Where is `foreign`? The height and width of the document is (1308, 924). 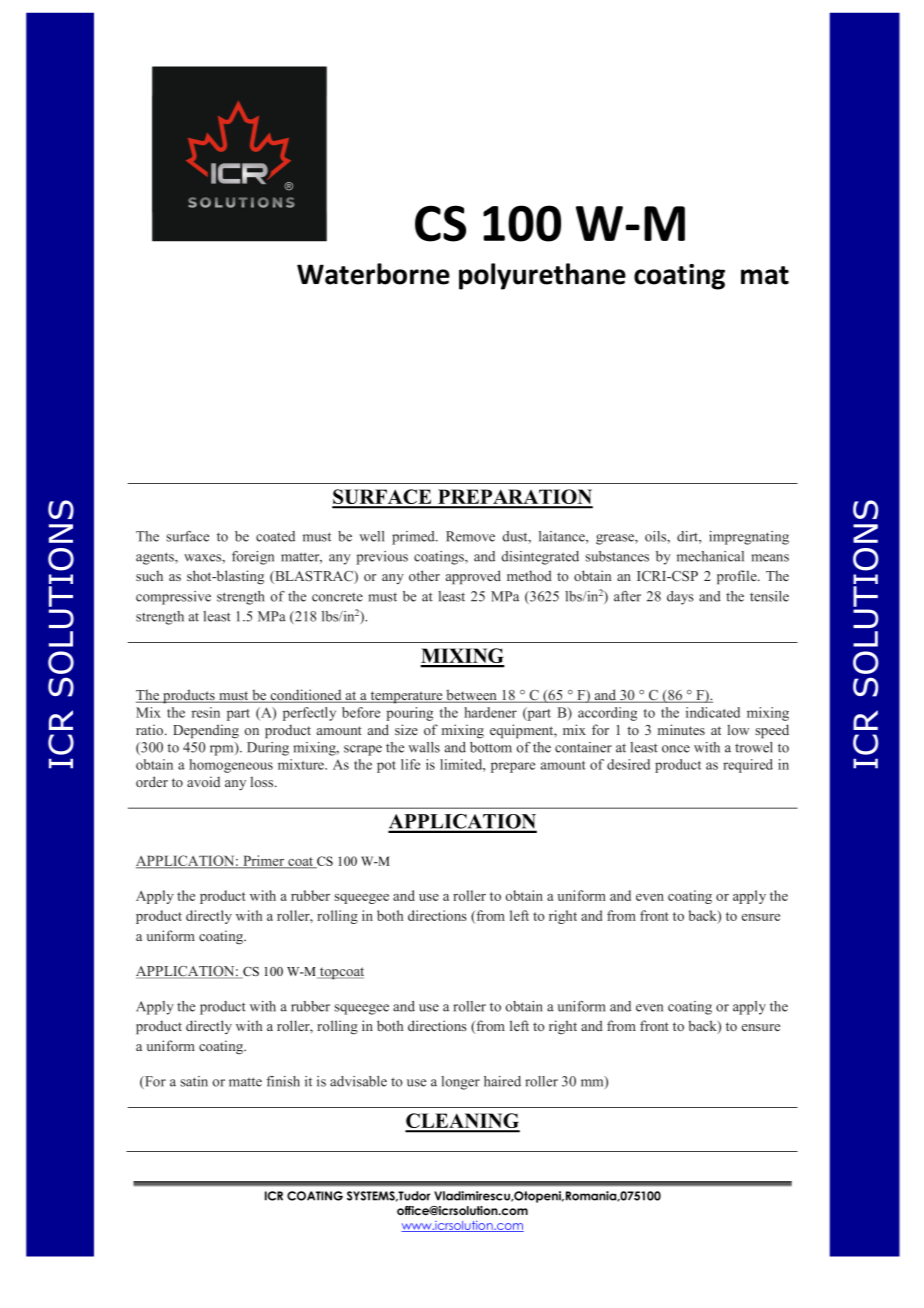
foreign is located at coordinates (253, 558).
